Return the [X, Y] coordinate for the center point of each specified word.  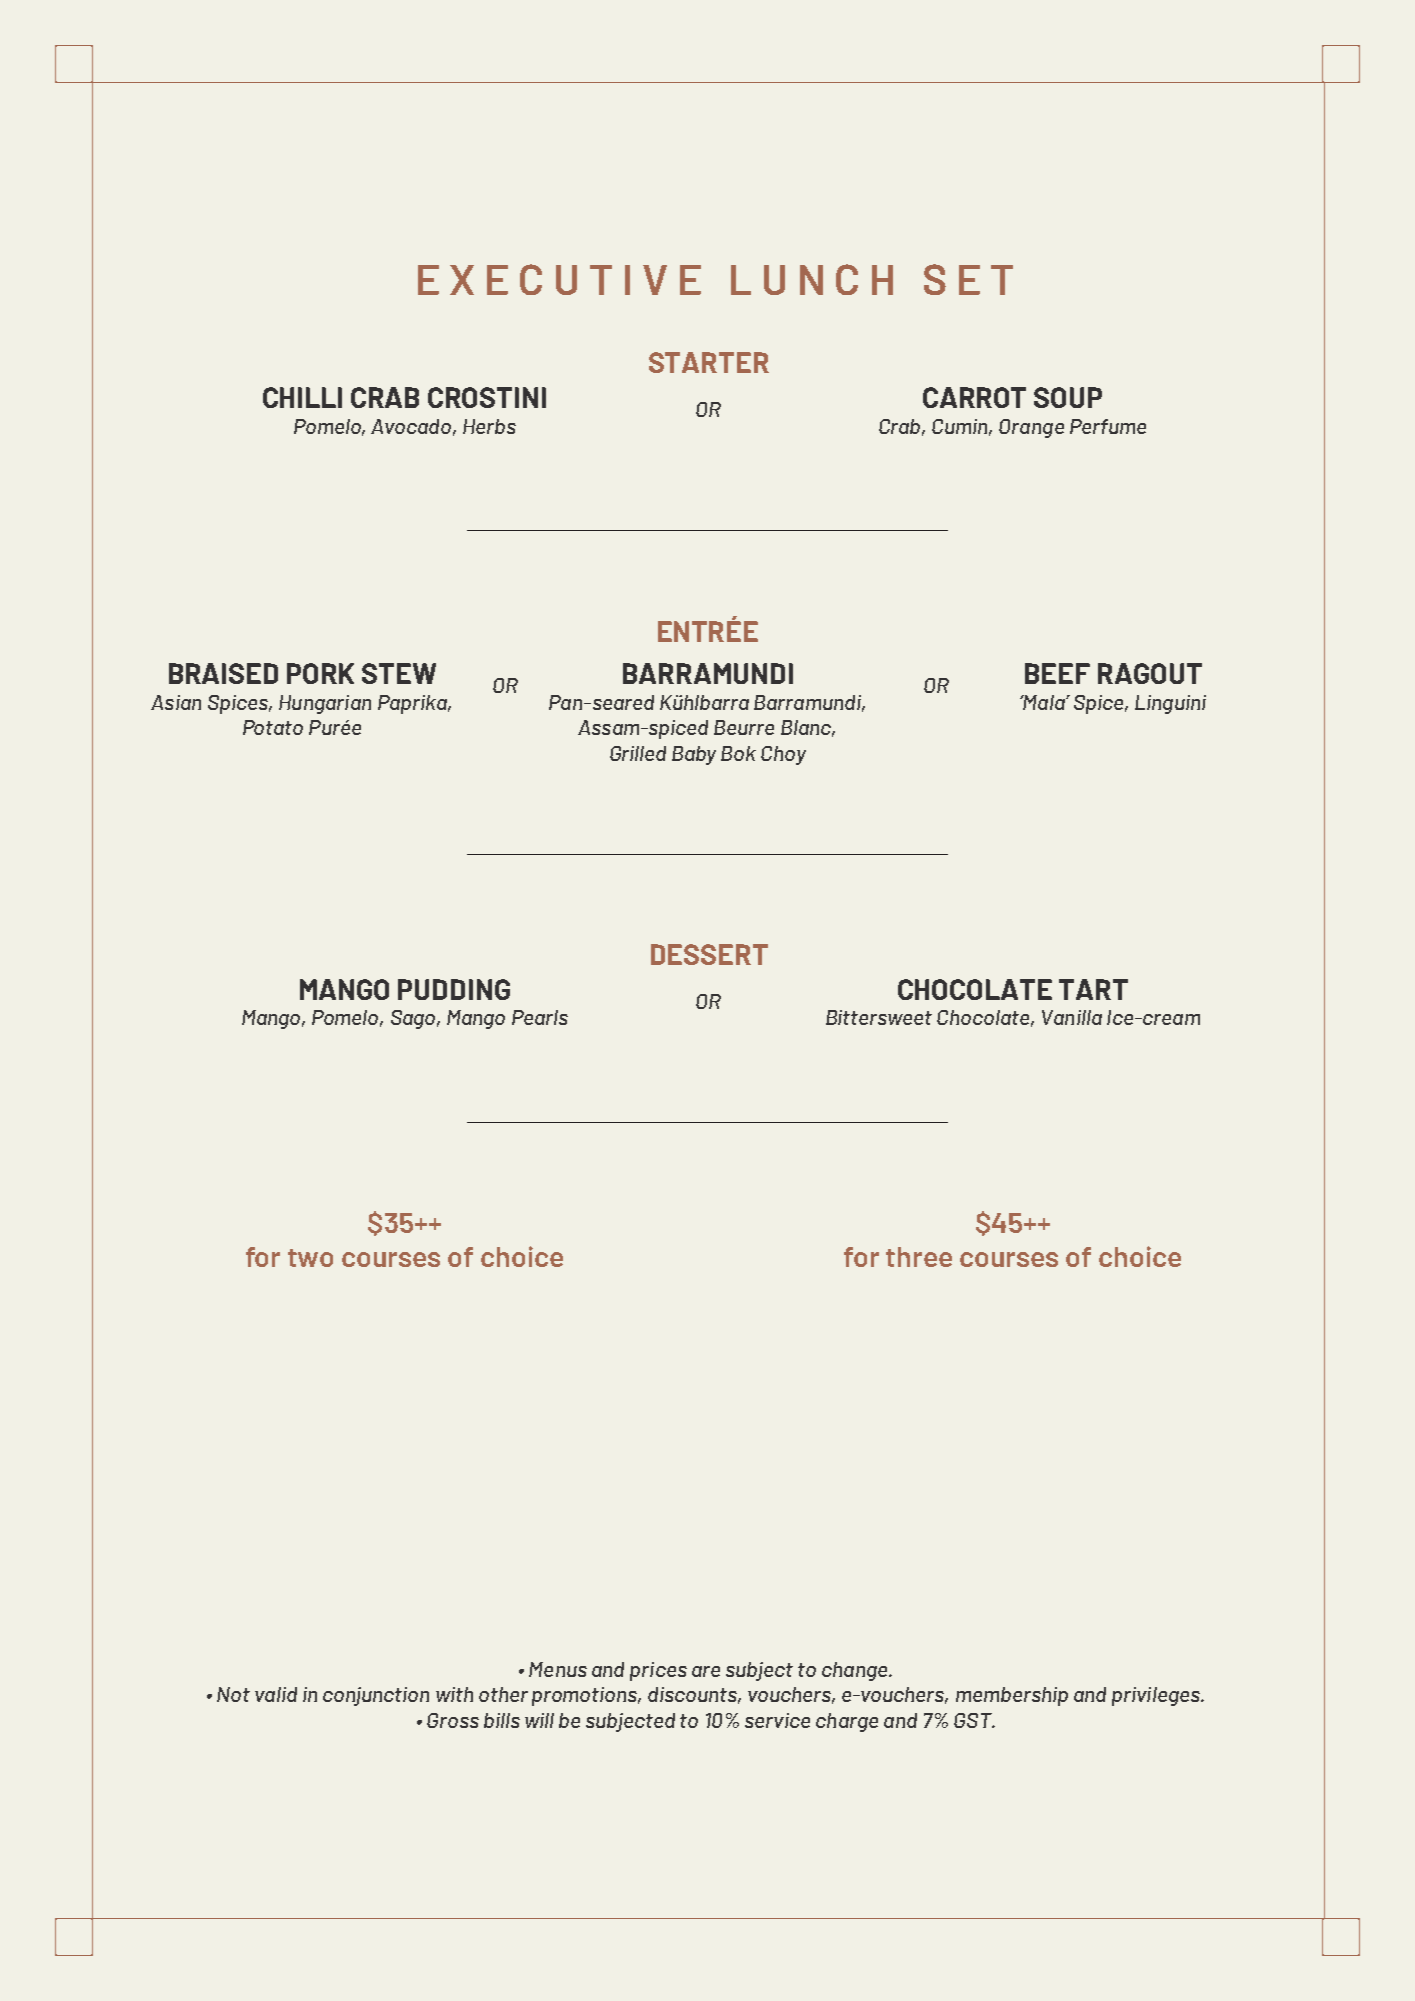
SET [968, 279]
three [919, 1257]
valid [276, 1694]
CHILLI [302, 397]
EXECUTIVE [559, 279]
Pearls [540, 1017]
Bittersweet [879, 1017]
